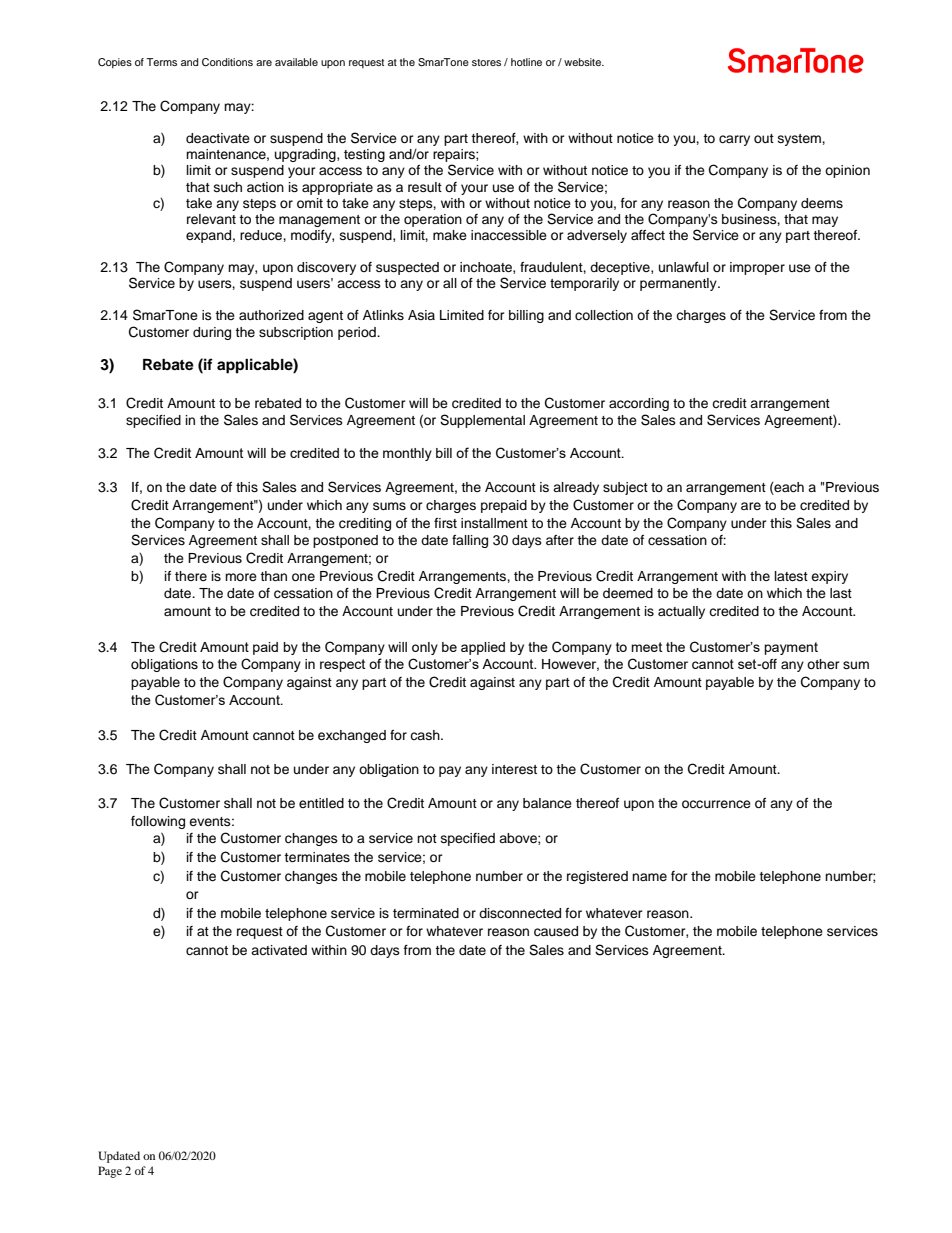 This screenshot has height=1233, width=952. I want to click on Page, so click(110, 1172).
